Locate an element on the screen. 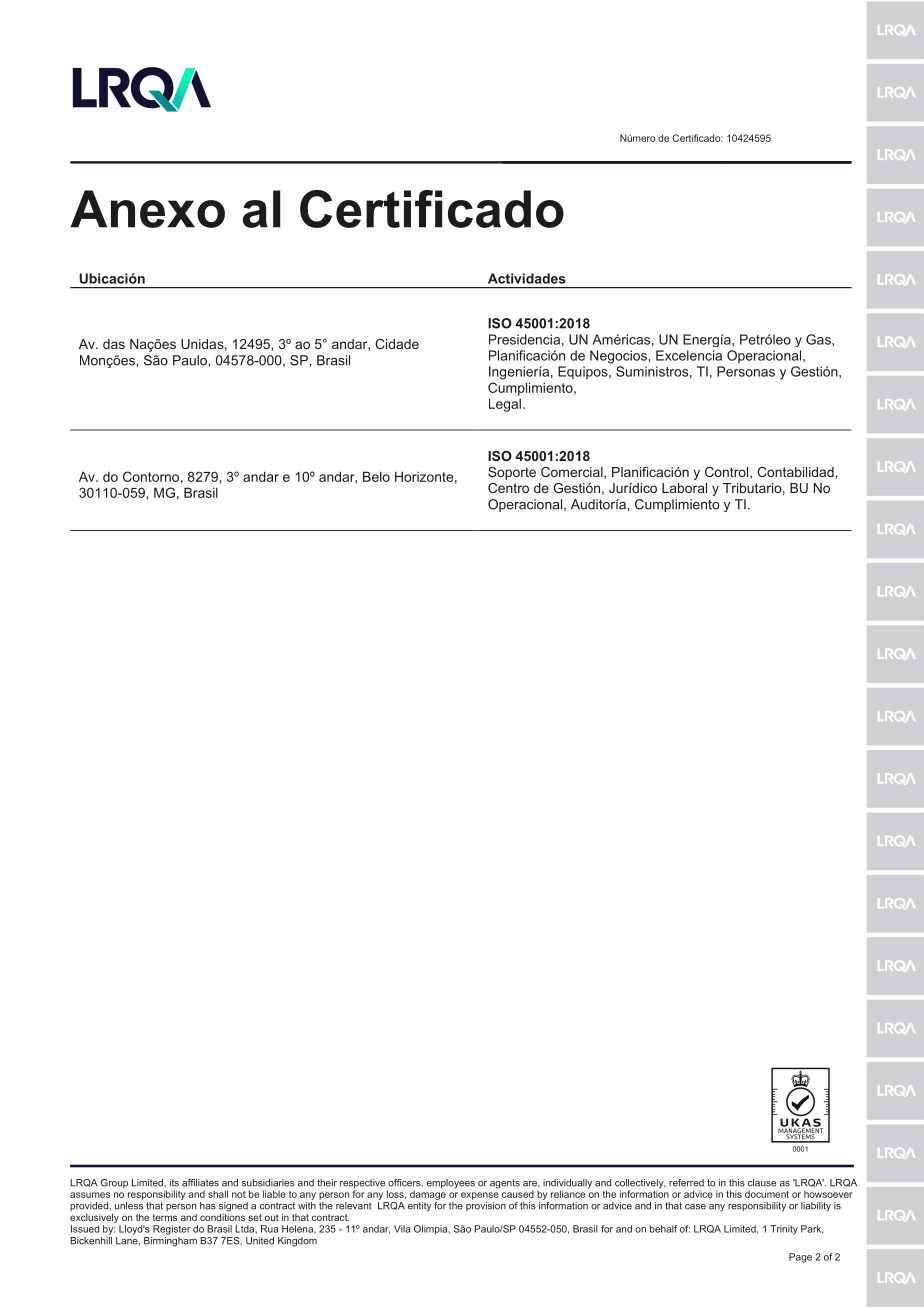 Image resolution: width=924 pixels, height=1308 pixels. Cidade is located at coordinates (397, 344).
